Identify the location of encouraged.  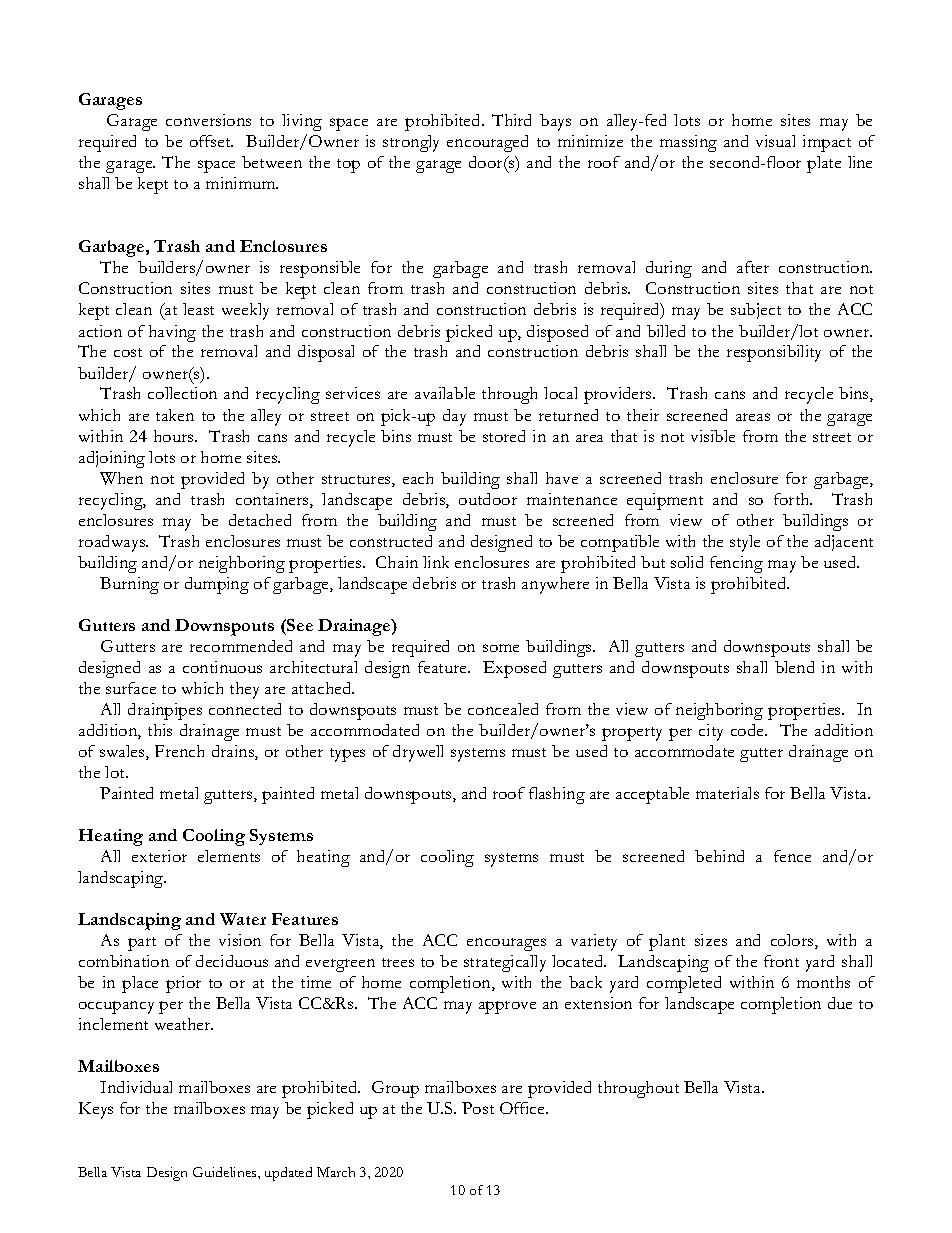
(487, 143).
